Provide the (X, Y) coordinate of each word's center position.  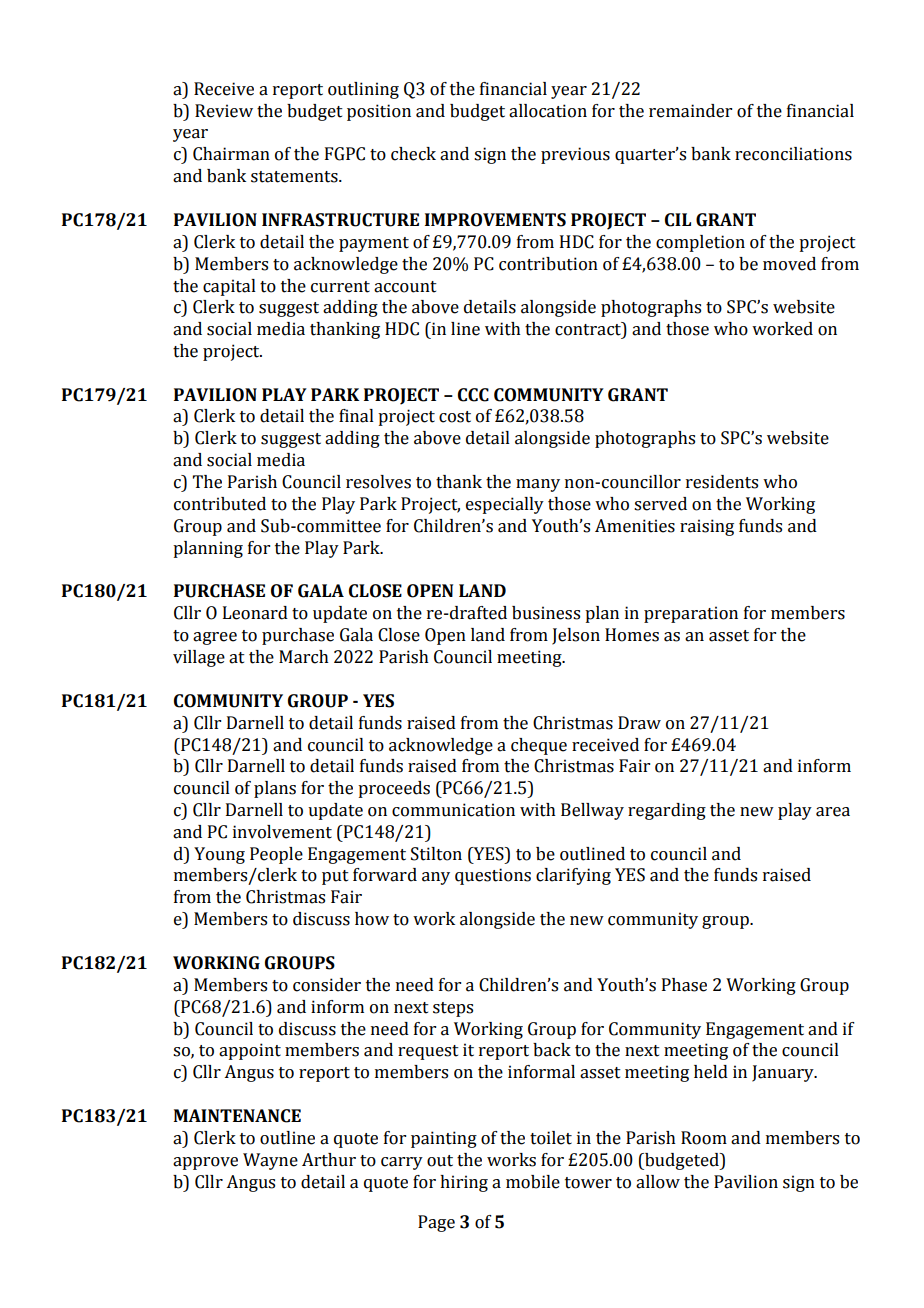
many (538, 485)
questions (493, 876)
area (833, 812)
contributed (220, 504)
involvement (282, 832)
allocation (548, 111)
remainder (690, 111)
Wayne (270, 1161)
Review (224, 111)
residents (722, 482)
